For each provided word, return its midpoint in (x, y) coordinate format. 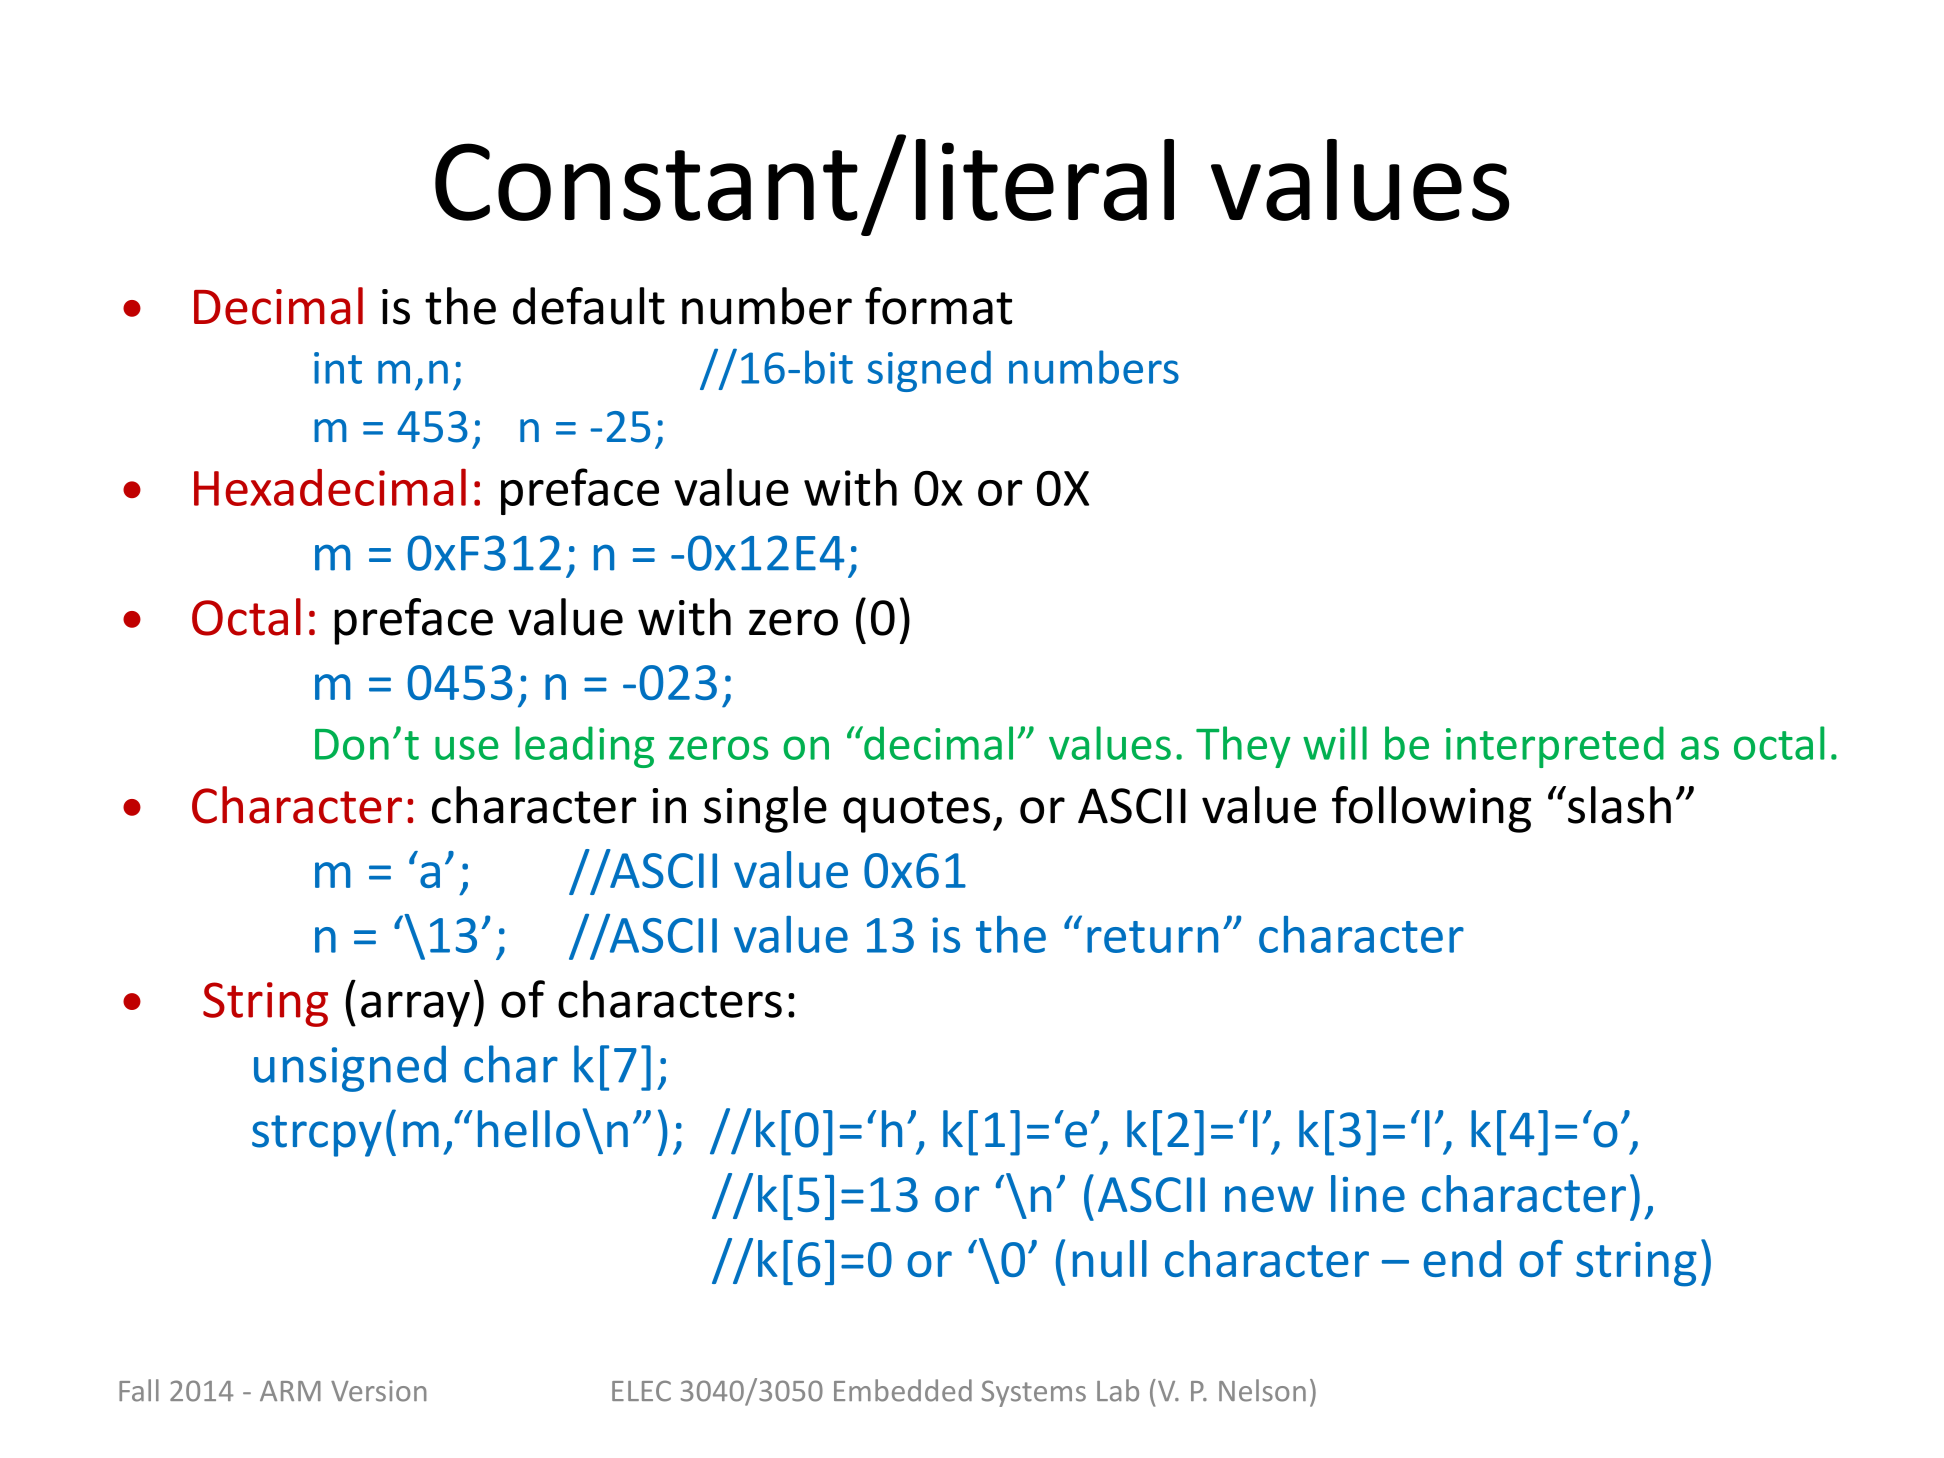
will (1335, 743)
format (938, 306)
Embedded (903, 1390)
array (415, 1009)
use (467, 748)
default (589, 306)
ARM (290, 1391)
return (1152, 937)
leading (584, 747)
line (1368, 1193)
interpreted (1555, 747)
